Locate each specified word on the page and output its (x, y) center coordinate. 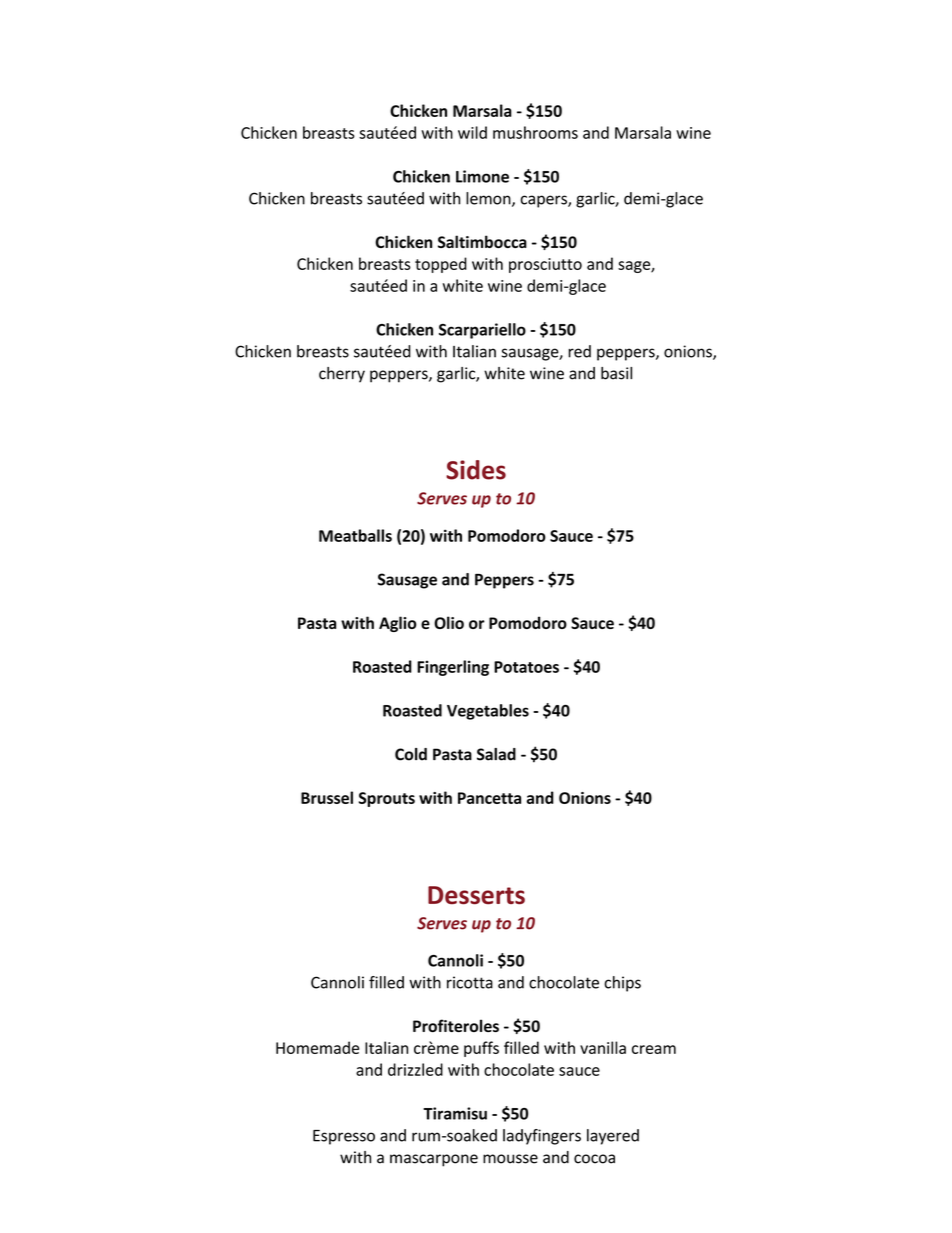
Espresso (344, 1137)
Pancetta (489, 798)
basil (616, 373)
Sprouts (387, 799)
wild (472, 132)
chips (622, 984)
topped (441, 265)
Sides (476, 470)
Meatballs (355, 535)
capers (545, 201)
